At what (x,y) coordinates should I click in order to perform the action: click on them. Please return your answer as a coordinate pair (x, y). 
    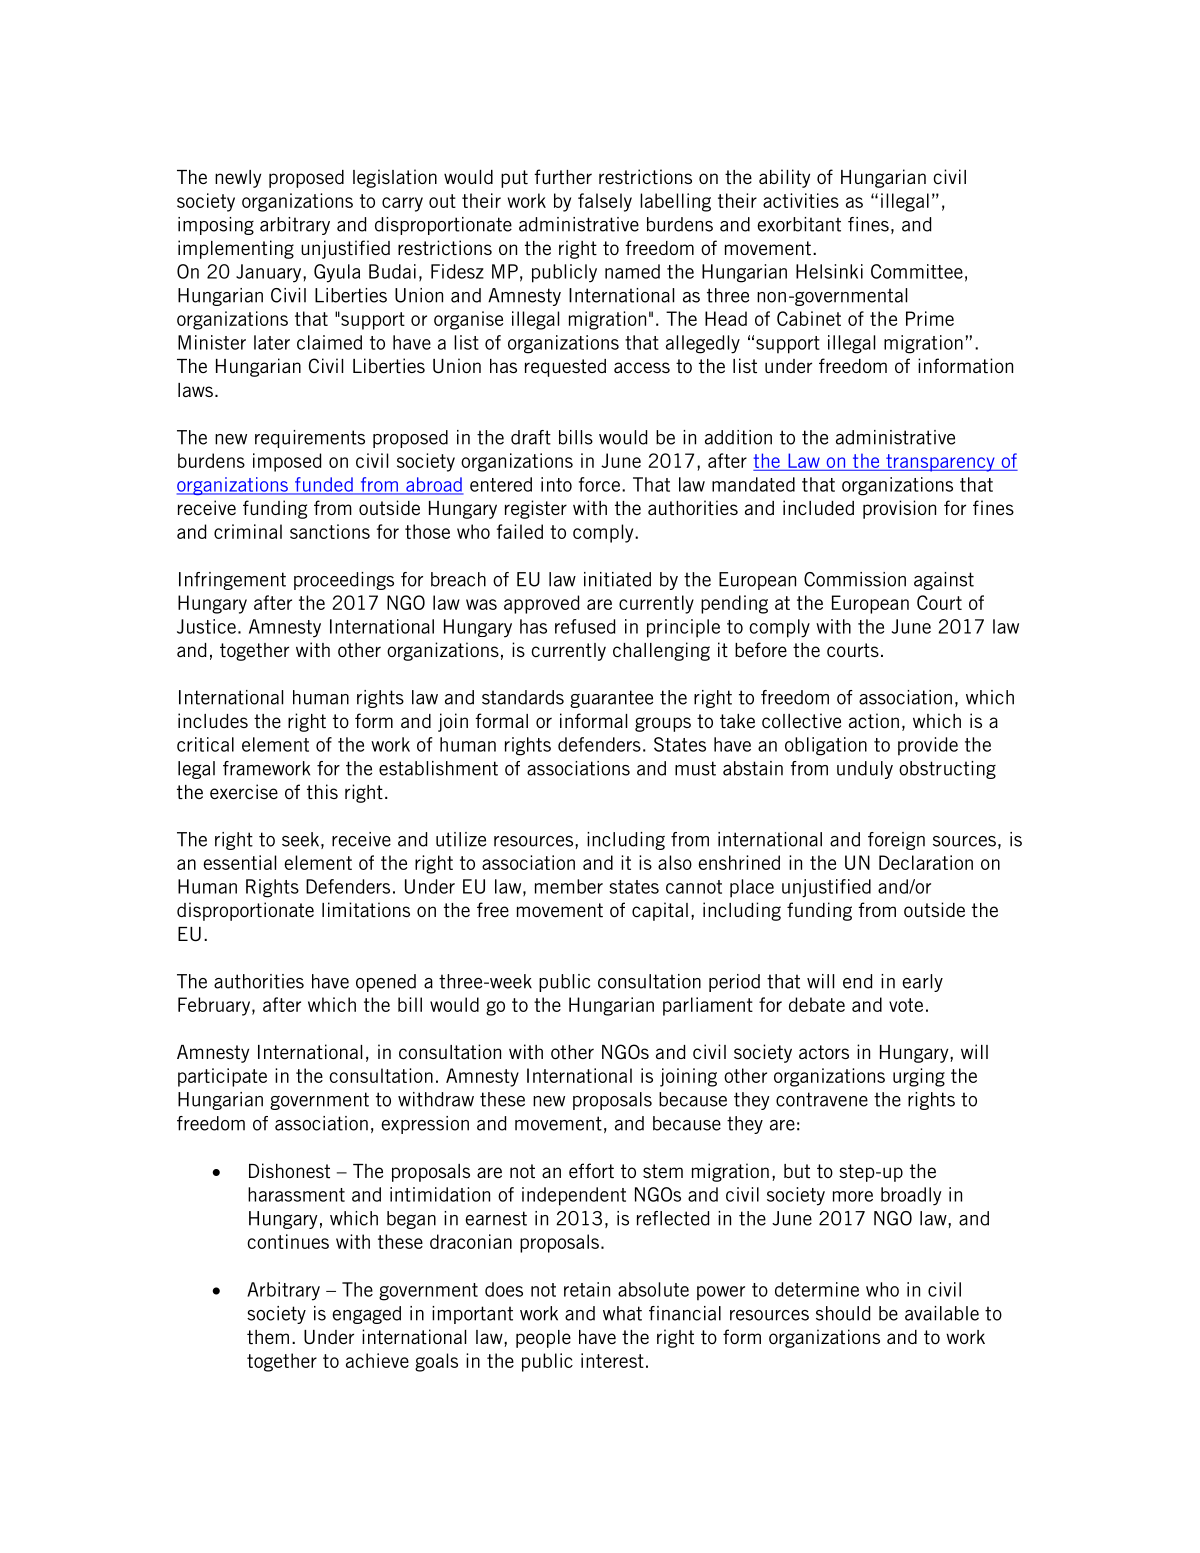
    Looking at the image, I should click on (268, 1337).
